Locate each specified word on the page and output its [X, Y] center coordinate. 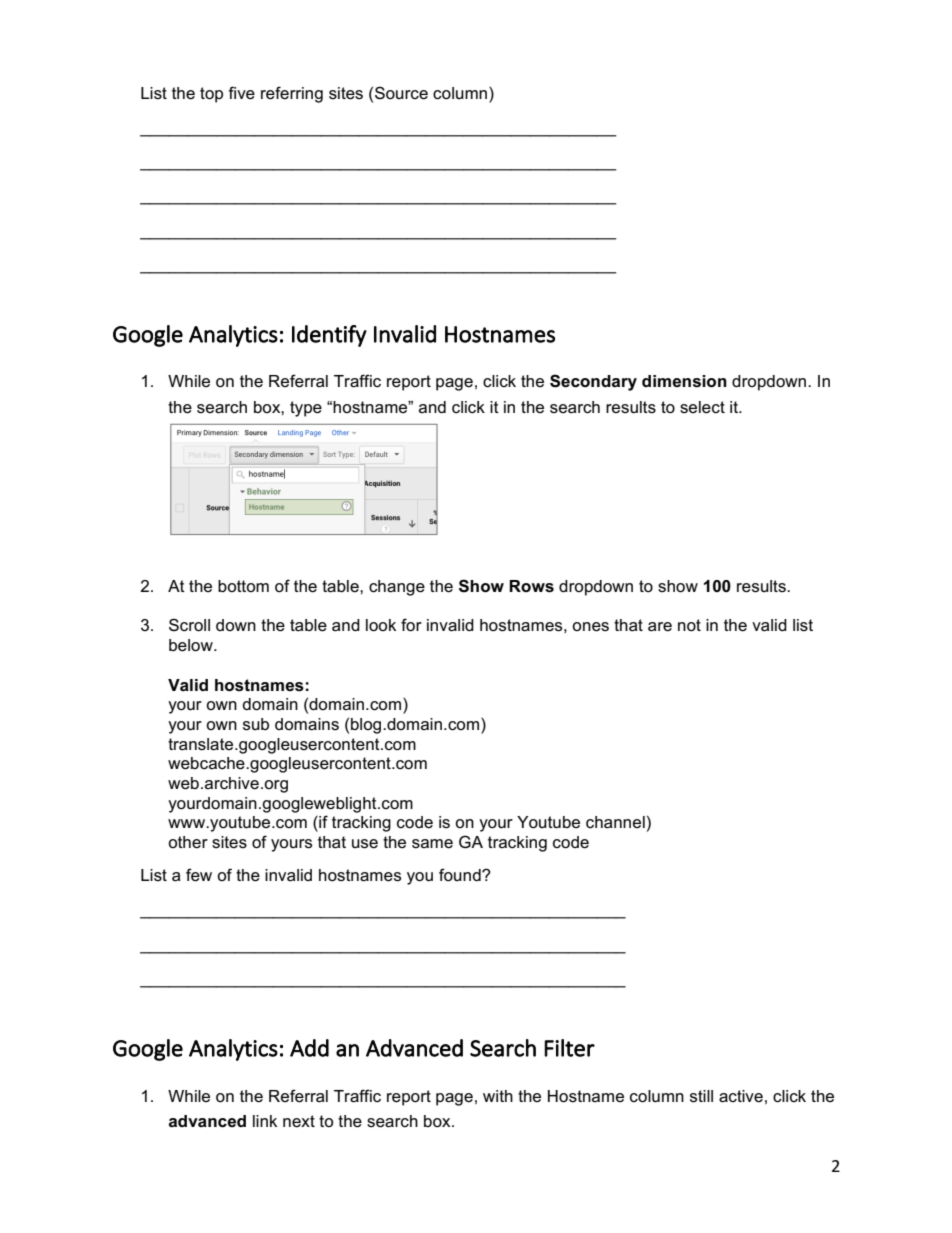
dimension [684, 381]
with [498, 1096]
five [241, 93]
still [701, 1096]
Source [401, 93]
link [265, 1121]
